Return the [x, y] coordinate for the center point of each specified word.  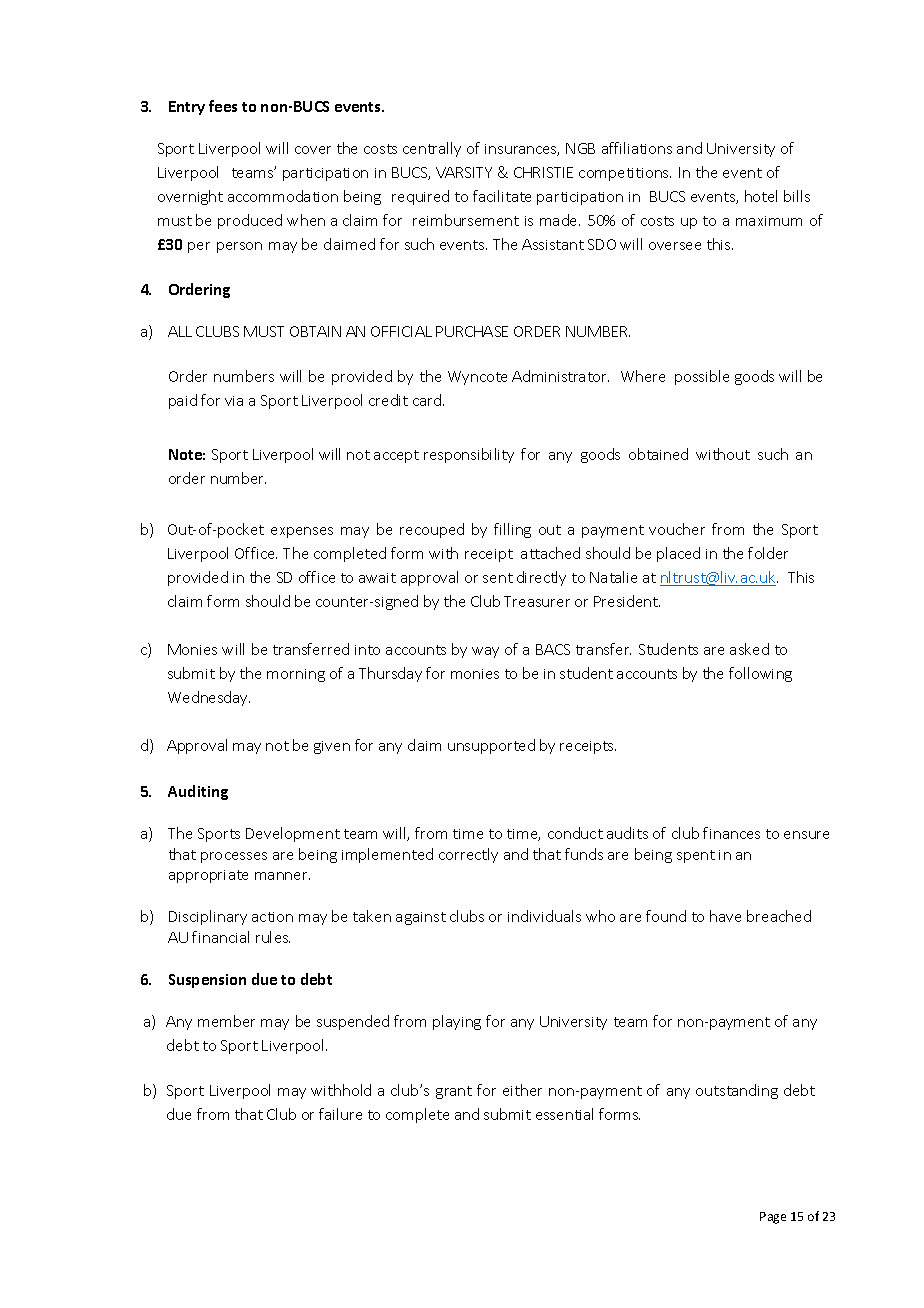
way [485, 652]
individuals [544, 916]
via [234, 401]
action [272, 917]
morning [296, 675]
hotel [761, 196]
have [725, 916]
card [428, 400]
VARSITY [464, 172]
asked [749, 649]
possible [702, 377]
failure [340, 1114]
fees [223, 106]
